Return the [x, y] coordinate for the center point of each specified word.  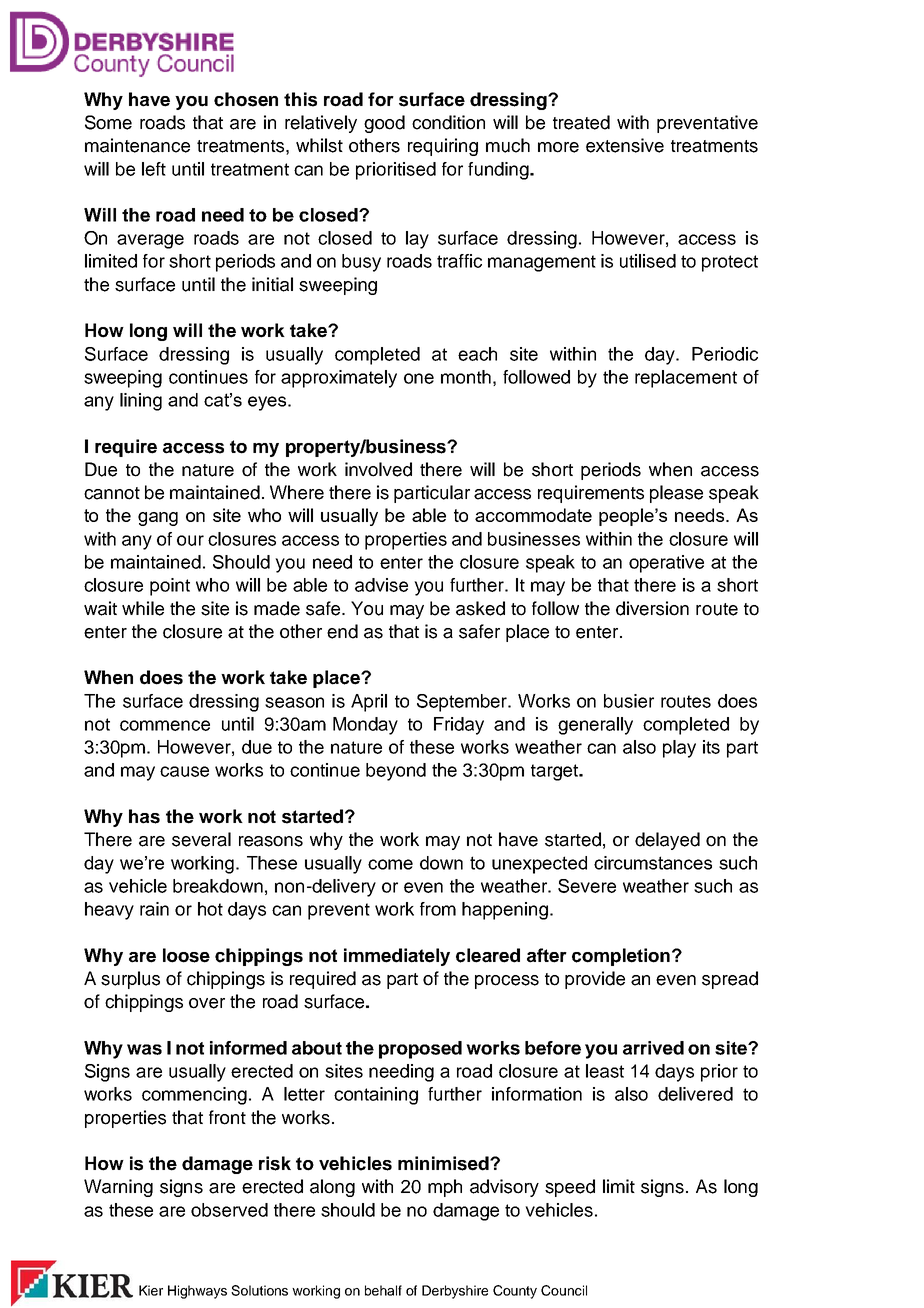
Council [564, 1290]
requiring [443, 147]
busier [629, 701]
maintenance [137, 145]
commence [165, 725]
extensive [625, 145]
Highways [197, 1292]
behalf [383, 1290]
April [369, 703]
